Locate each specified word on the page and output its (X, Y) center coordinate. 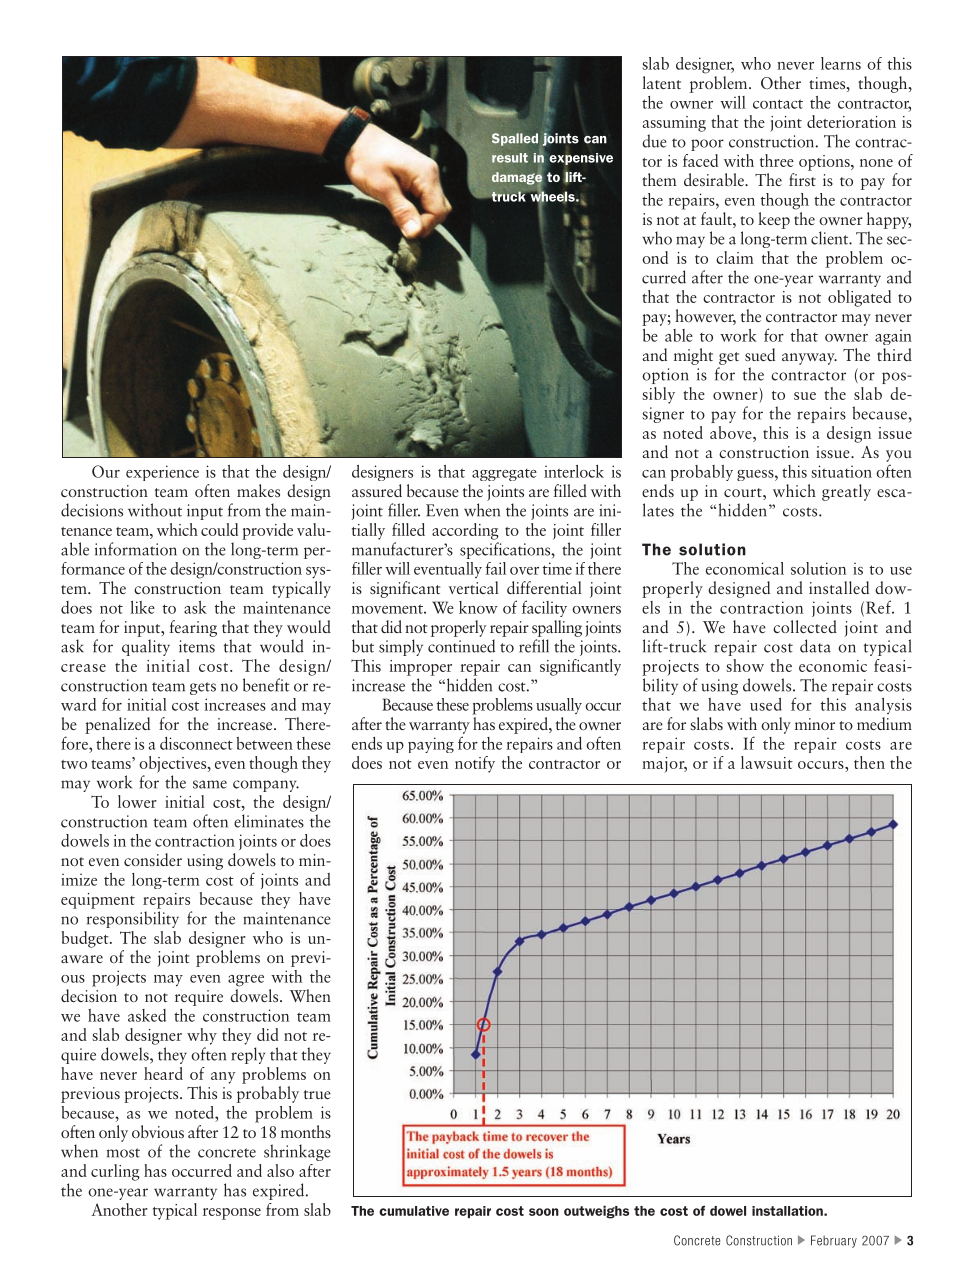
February (834, 1241)
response (232, 1214)
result (510, 158)
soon (544, 1212)
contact (778, 104)
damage (517, 178)
